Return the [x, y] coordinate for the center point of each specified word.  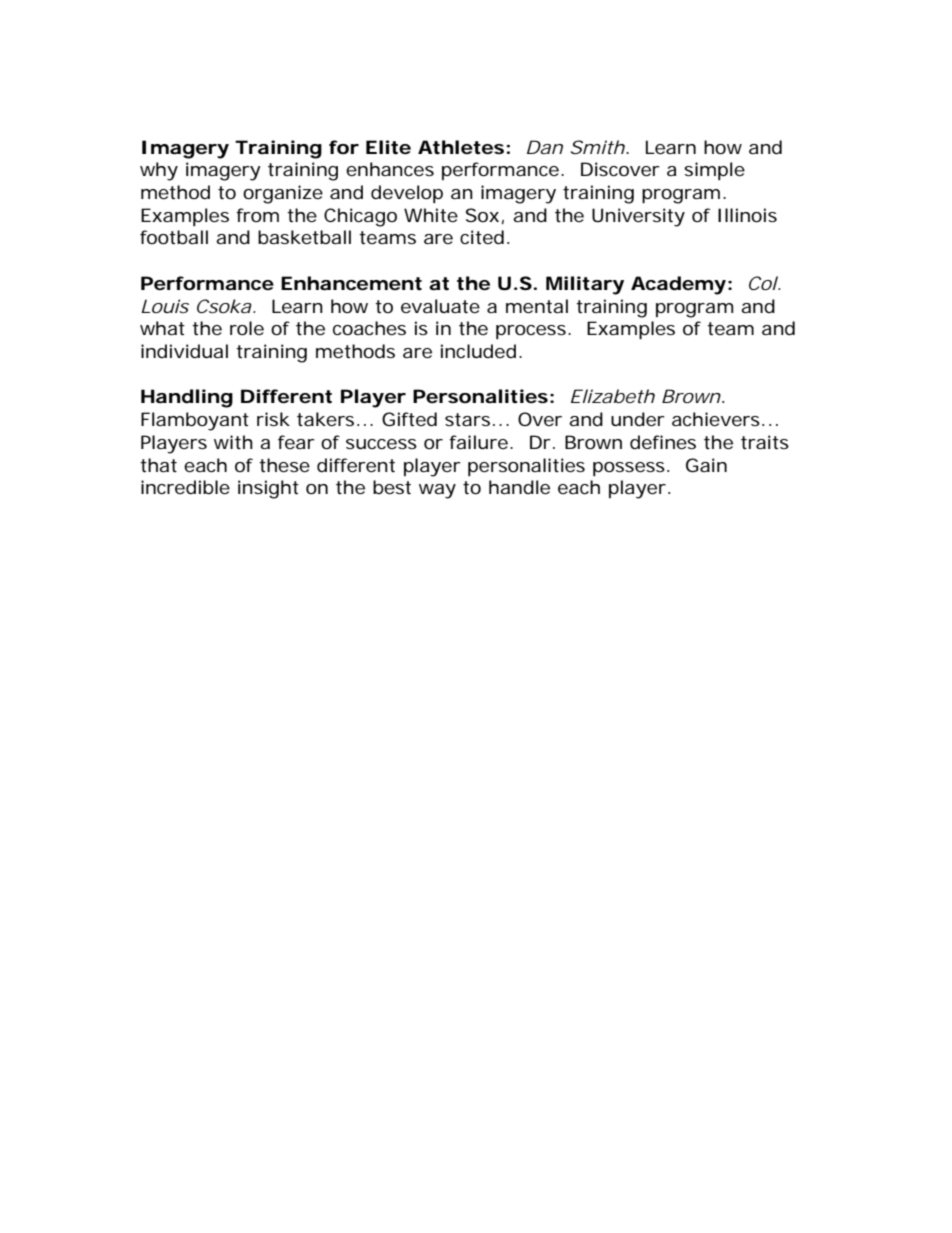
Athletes [461, 147]
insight [268, 489]
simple [714, 171]
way [437, 491]
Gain [706, 465]
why [159, 171]
